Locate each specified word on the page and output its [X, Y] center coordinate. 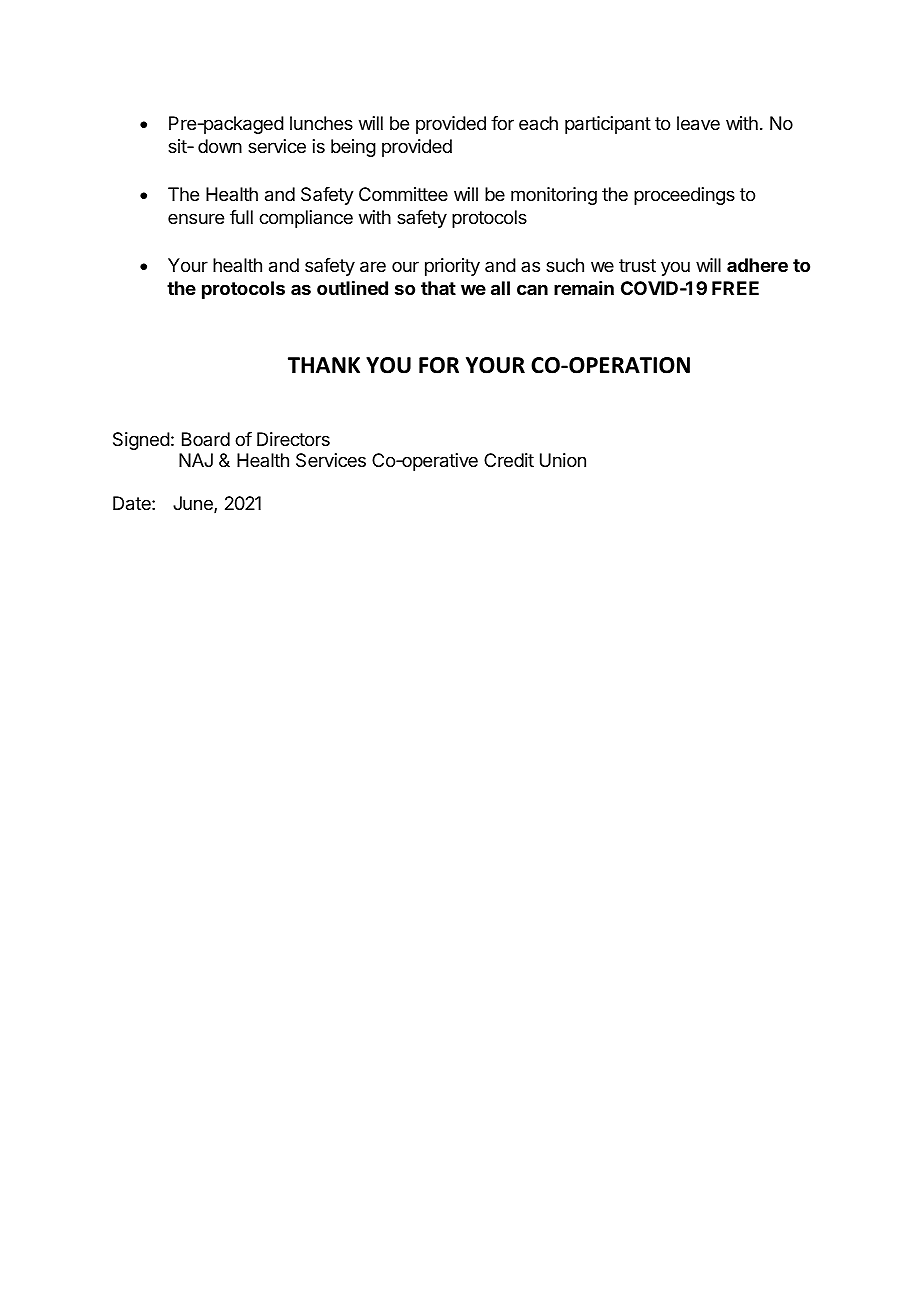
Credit [509, 460]
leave [698, 123]
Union [563, 460]
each [538, 123]
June [194, 504]
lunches [321, 123]
